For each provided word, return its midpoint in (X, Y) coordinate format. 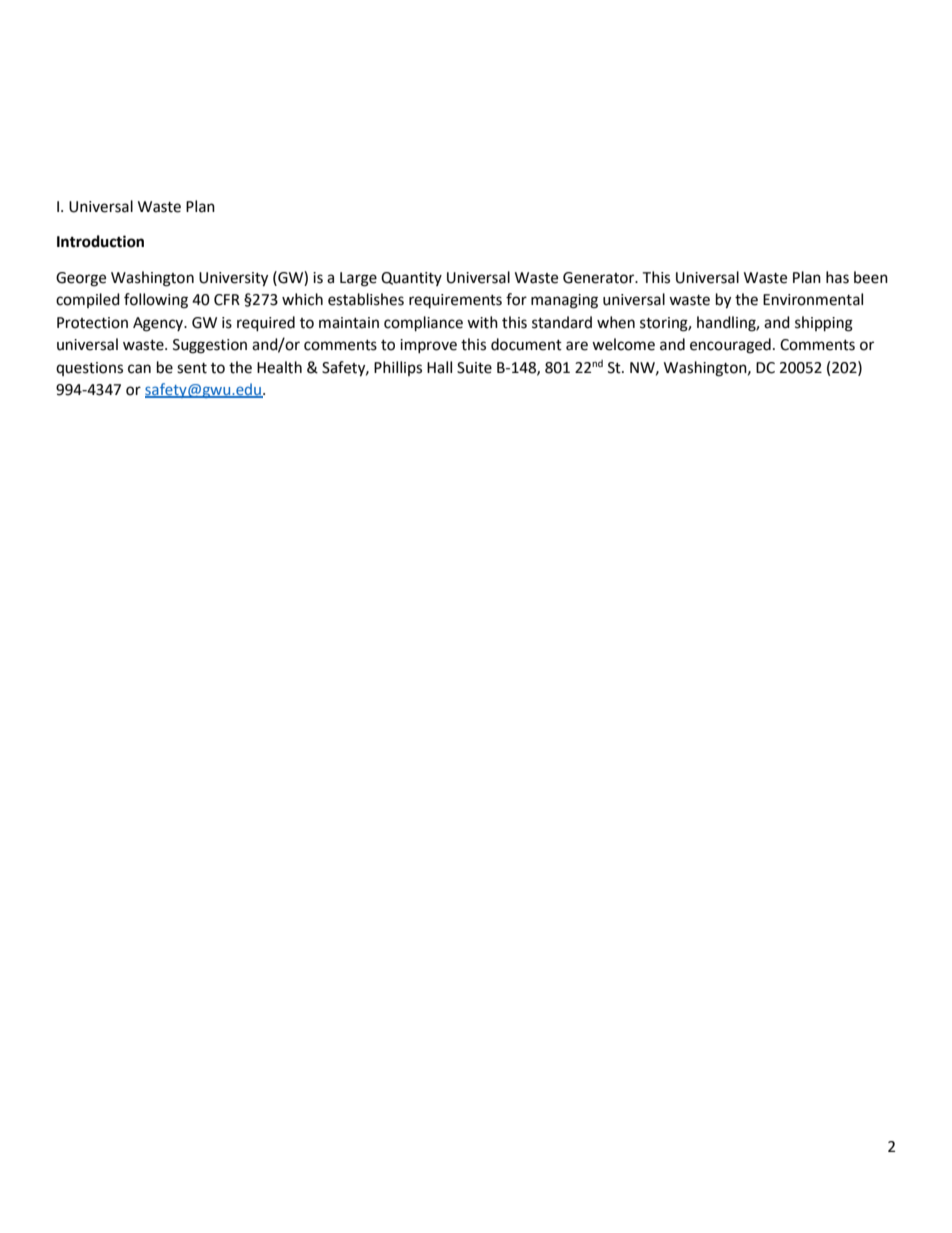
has (837, 277)
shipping (824, 324)
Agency (159, 324)
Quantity (411, 279)
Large (358, 279)
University (233, 279)
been (871, 277)
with (482, 322)
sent (192, 368)
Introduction (100, 241)
